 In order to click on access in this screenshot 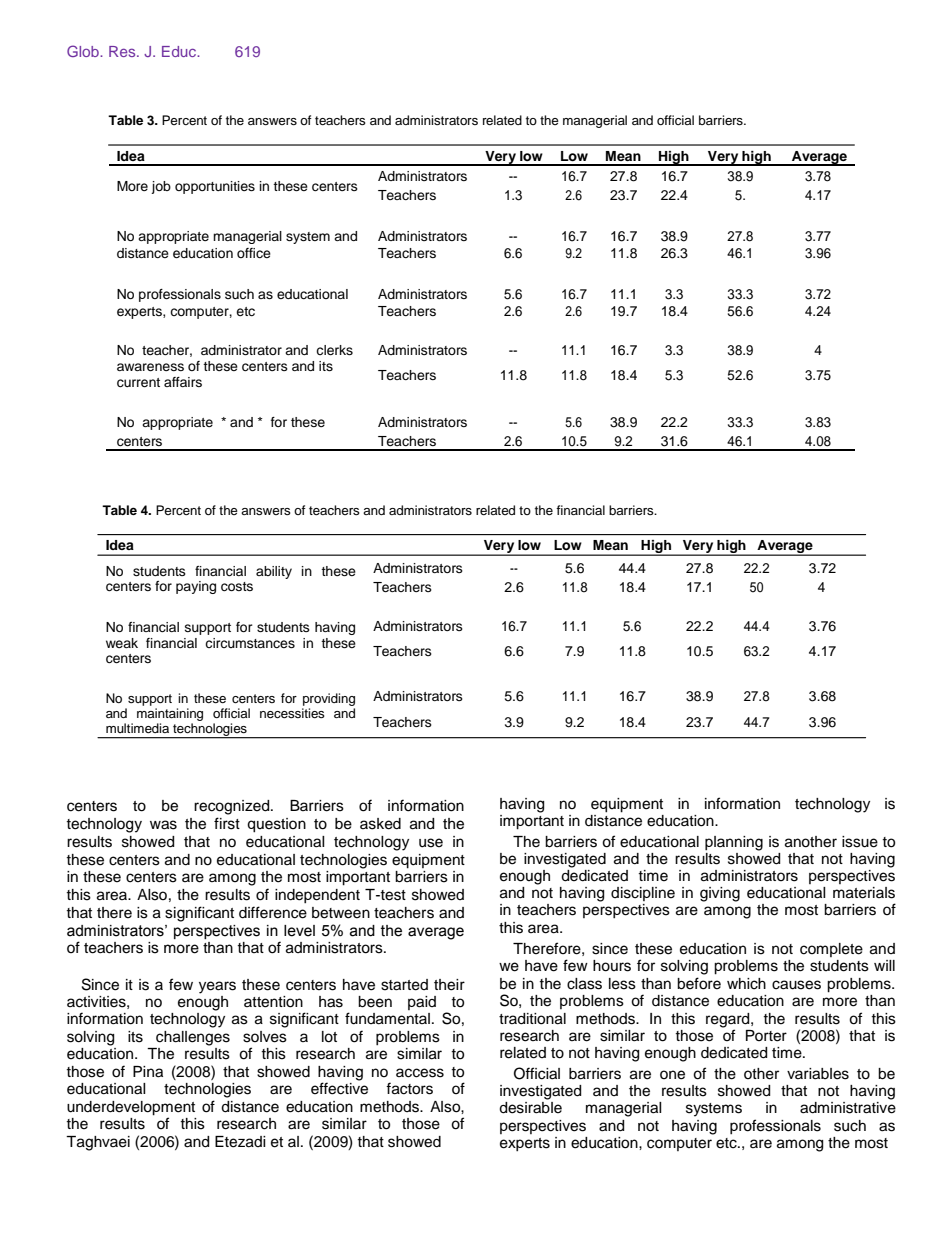, I will do `click(420, 1073)`.
